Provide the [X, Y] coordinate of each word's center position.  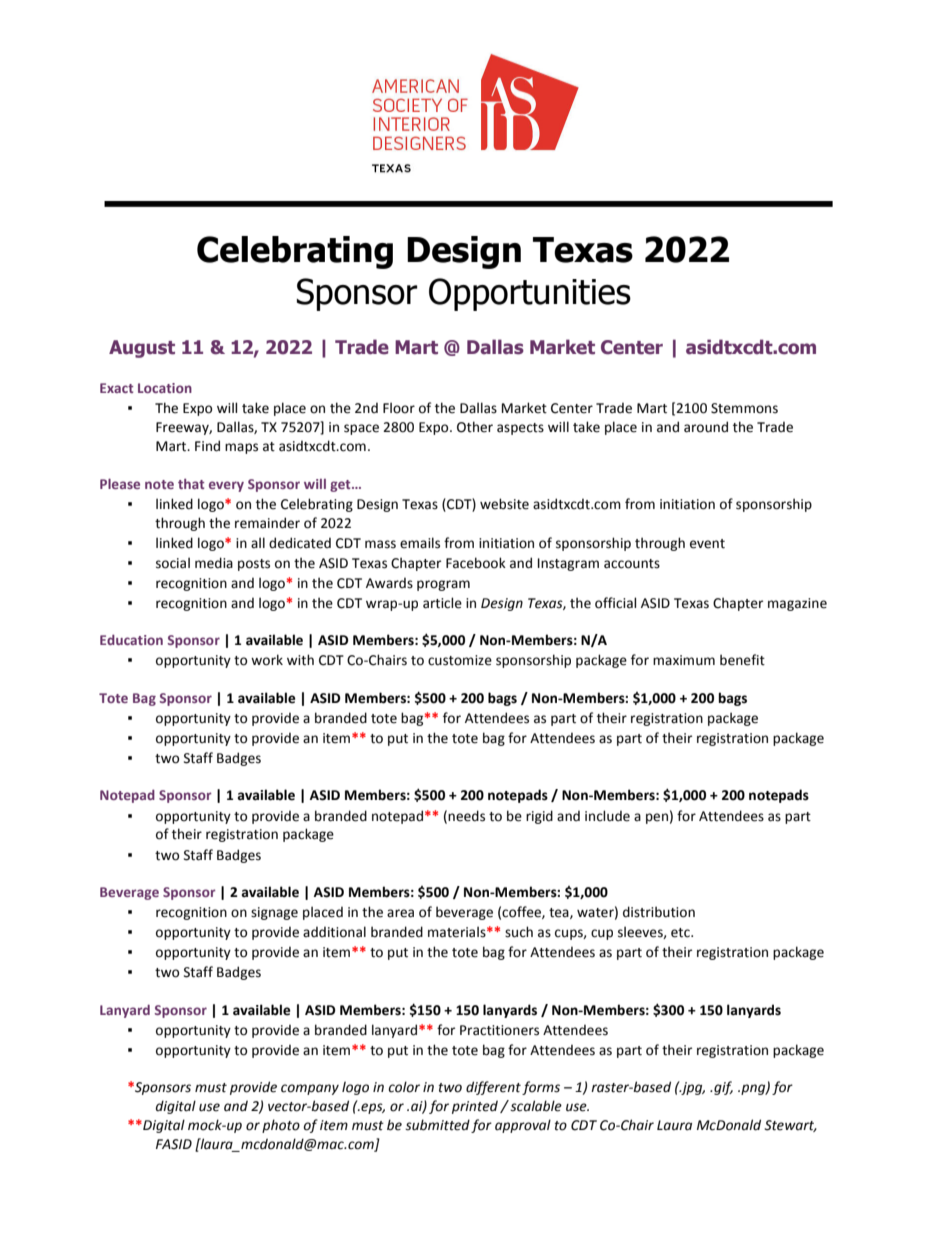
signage [274, 913]
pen [657, 818]
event [707, 544]
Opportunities [530, 294]
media [214, 563]
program [443, 585]
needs [466, 816]
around [706, 427]
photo [281, 1126]
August [142, 349]
